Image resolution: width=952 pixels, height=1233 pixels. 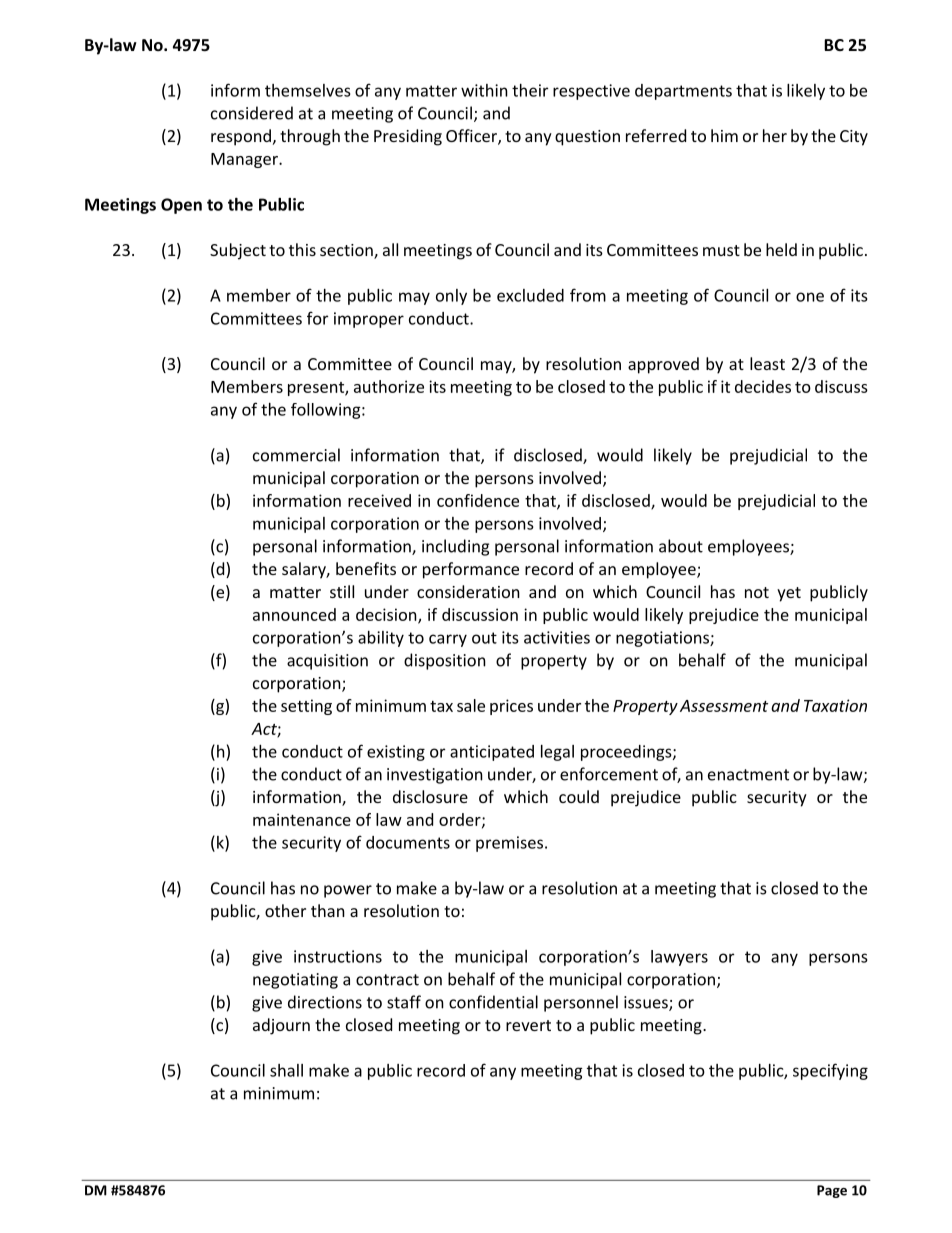 What do you see at coordinates (724, 135) in the screenshot?
I see `him` at bounding box center [724, 135].
